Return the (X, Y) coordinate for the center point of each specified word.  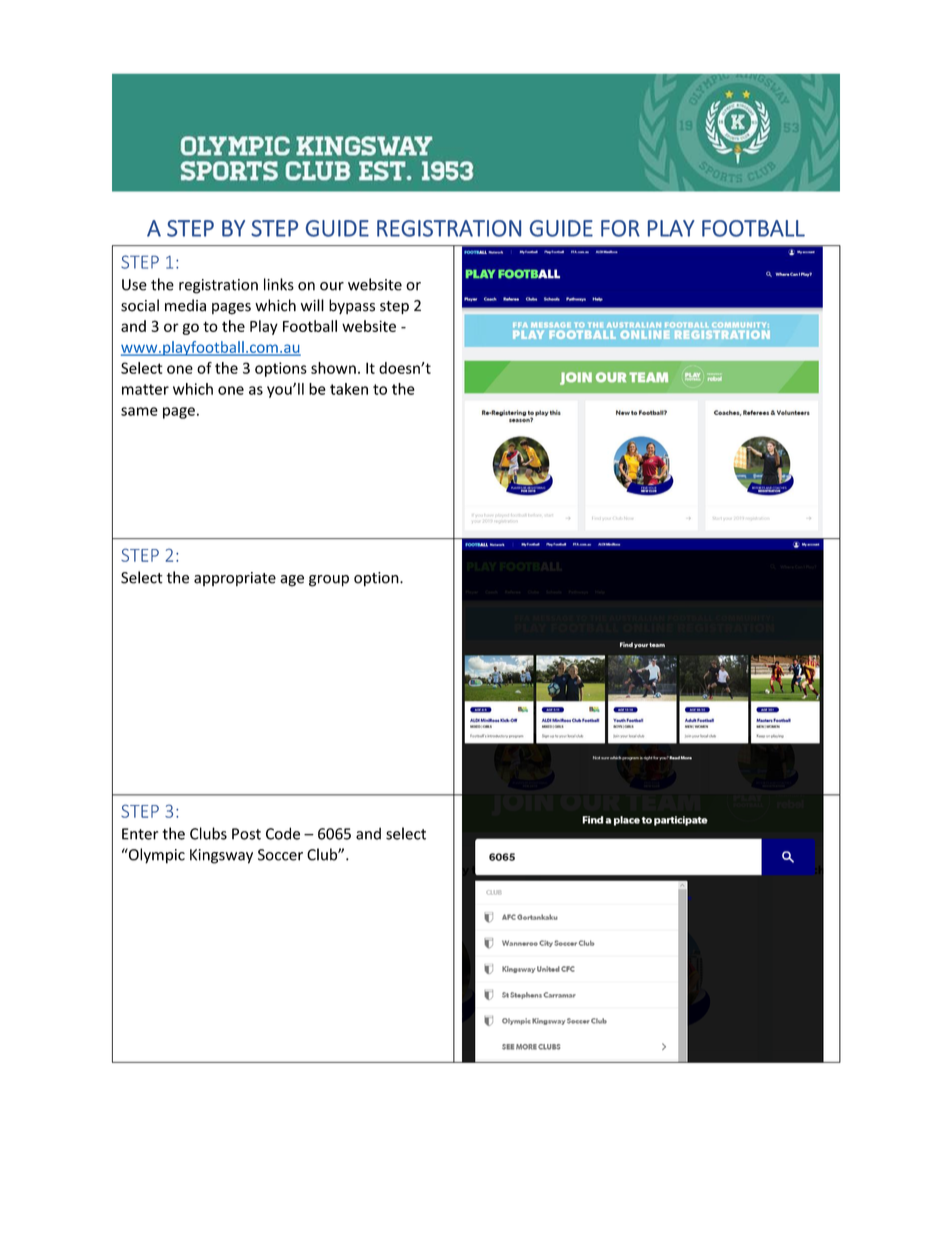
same (139, 411)
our (332, 286)
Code (283, 833)
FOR (620, 228)
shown (333, 368)
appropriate (235, 579)
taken (349, 389)
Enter (140, 834)
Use (134, 285)
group (329, 581)
